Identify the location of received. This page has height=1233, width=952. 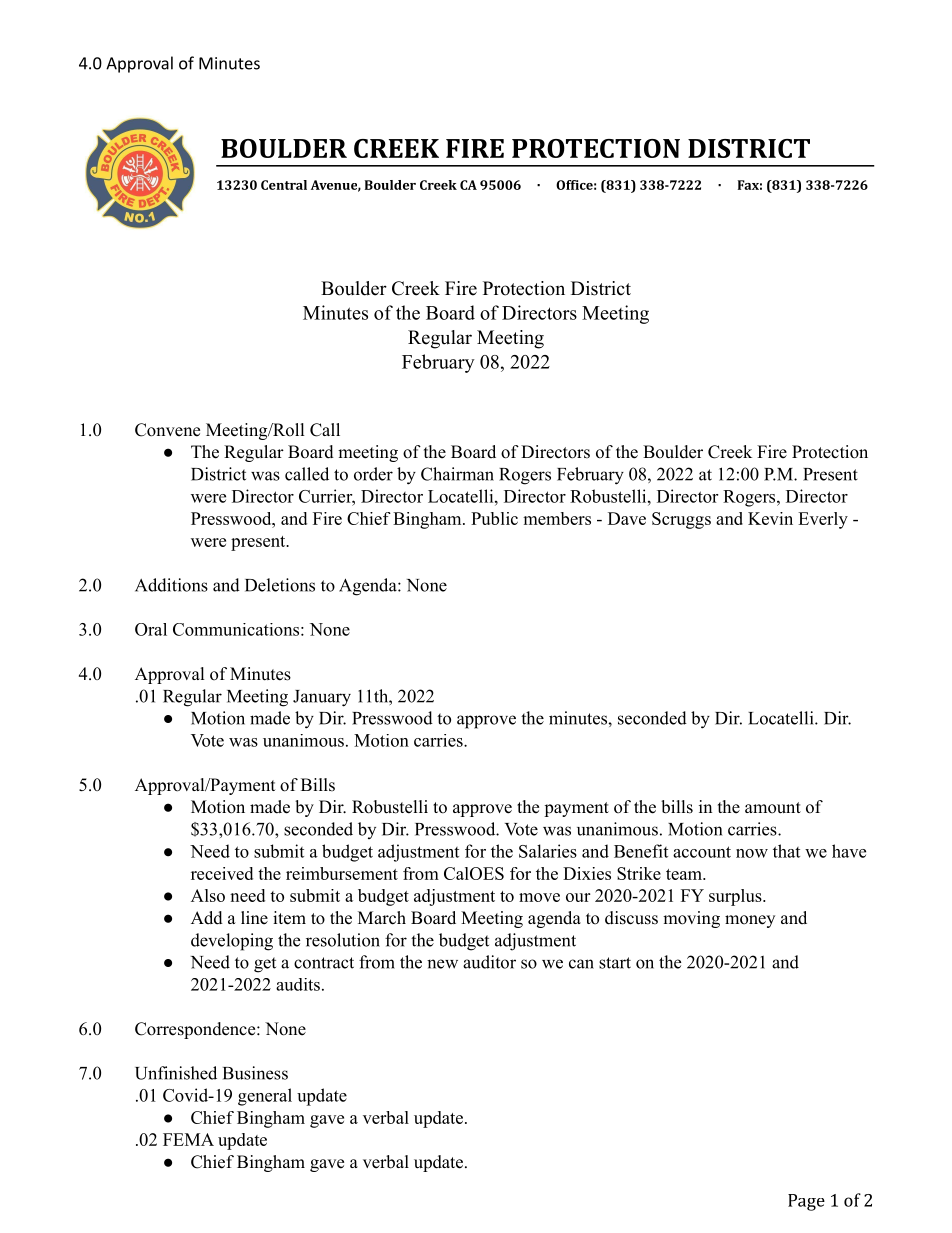
(222, 873).
